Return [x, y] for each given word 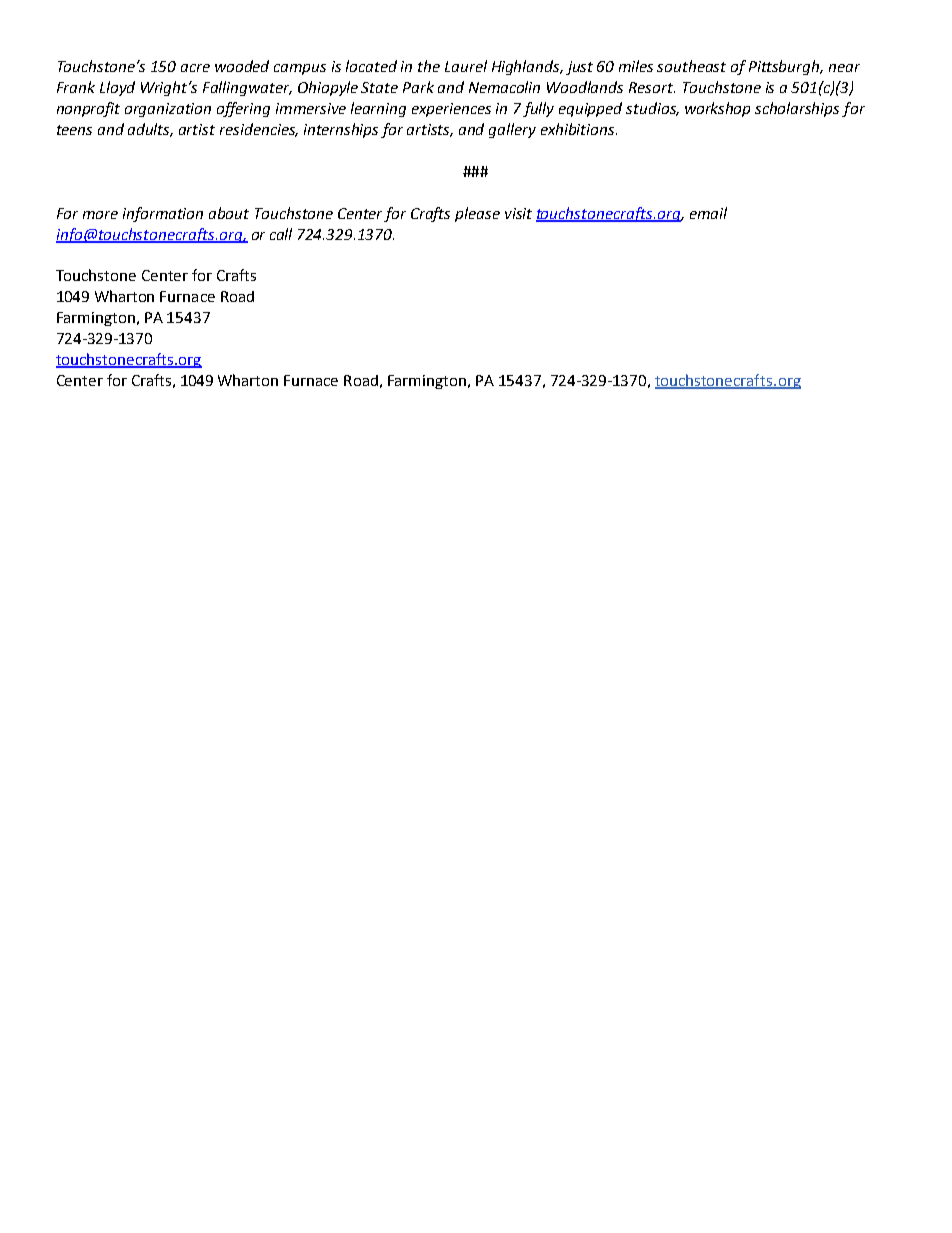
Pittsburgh [785, 67]
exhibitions [579, 129]
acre [195, 68]
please [477, 214]
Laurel [466, 66]
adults [150, 130]
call [281, 234]
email [708, 213]
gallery [512, 130]
